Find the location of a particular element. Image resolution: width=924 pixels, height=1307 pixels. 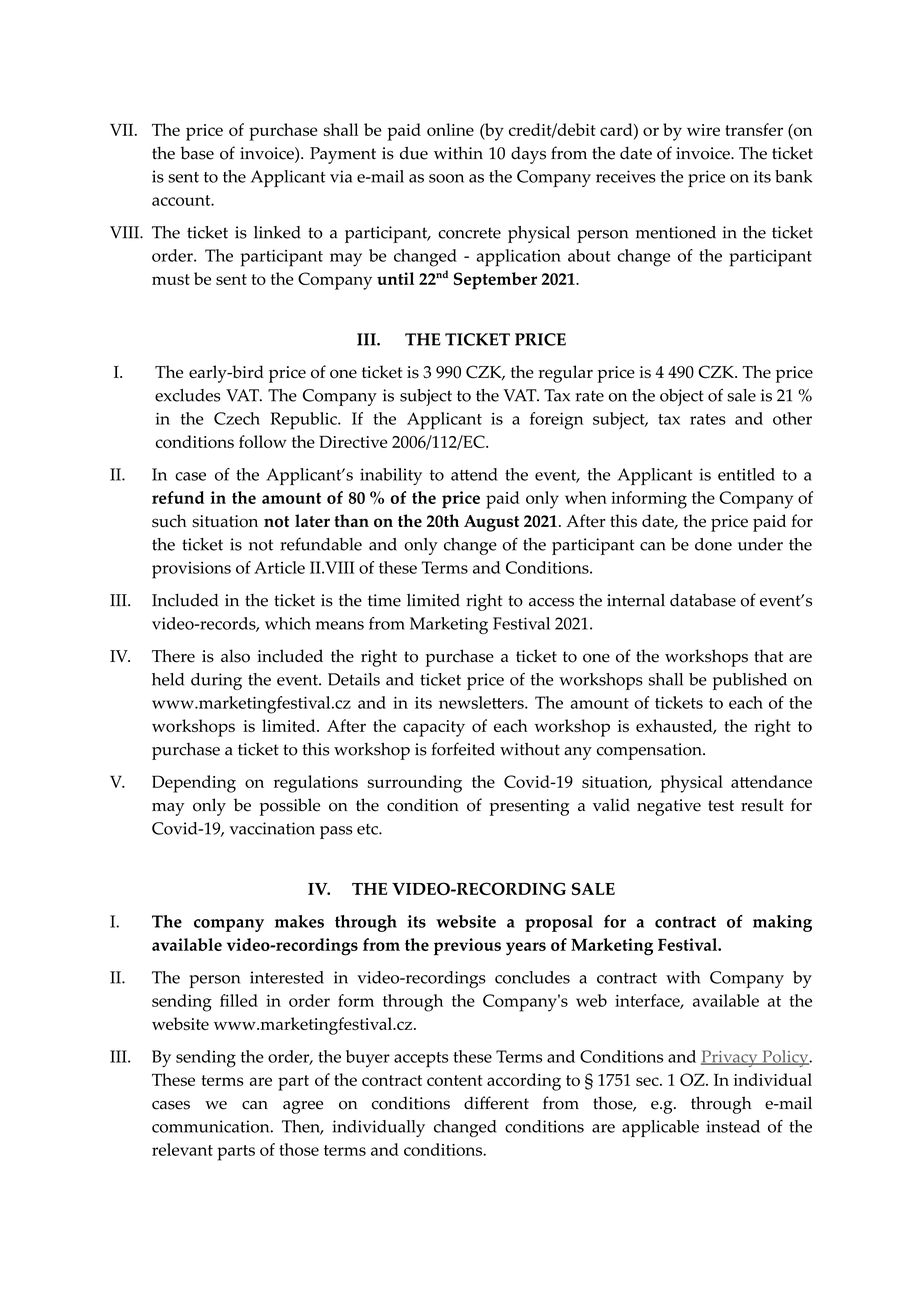

instead is located at coordinates (733, 1126).
